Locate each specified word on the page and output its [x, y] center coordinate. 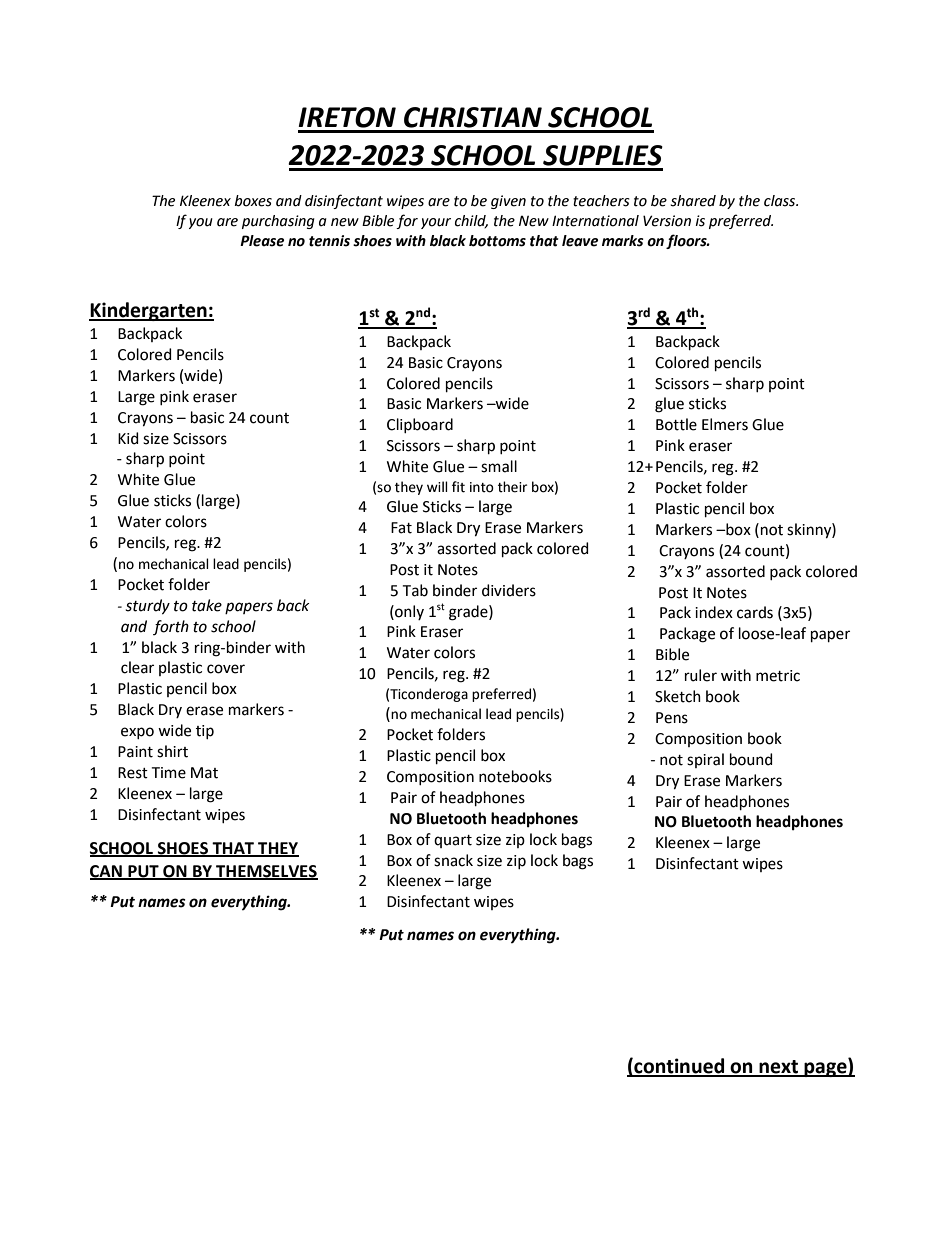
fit [458, 487]
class [781, 201]
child [471, 221]
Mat [204, 773]
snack [453, 860]
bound [751, 759]
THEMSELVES [266, 872]
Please [262, 241]
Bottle [676, 424]
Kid [128, 438]
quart [453, 841]
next [779, 1068]
